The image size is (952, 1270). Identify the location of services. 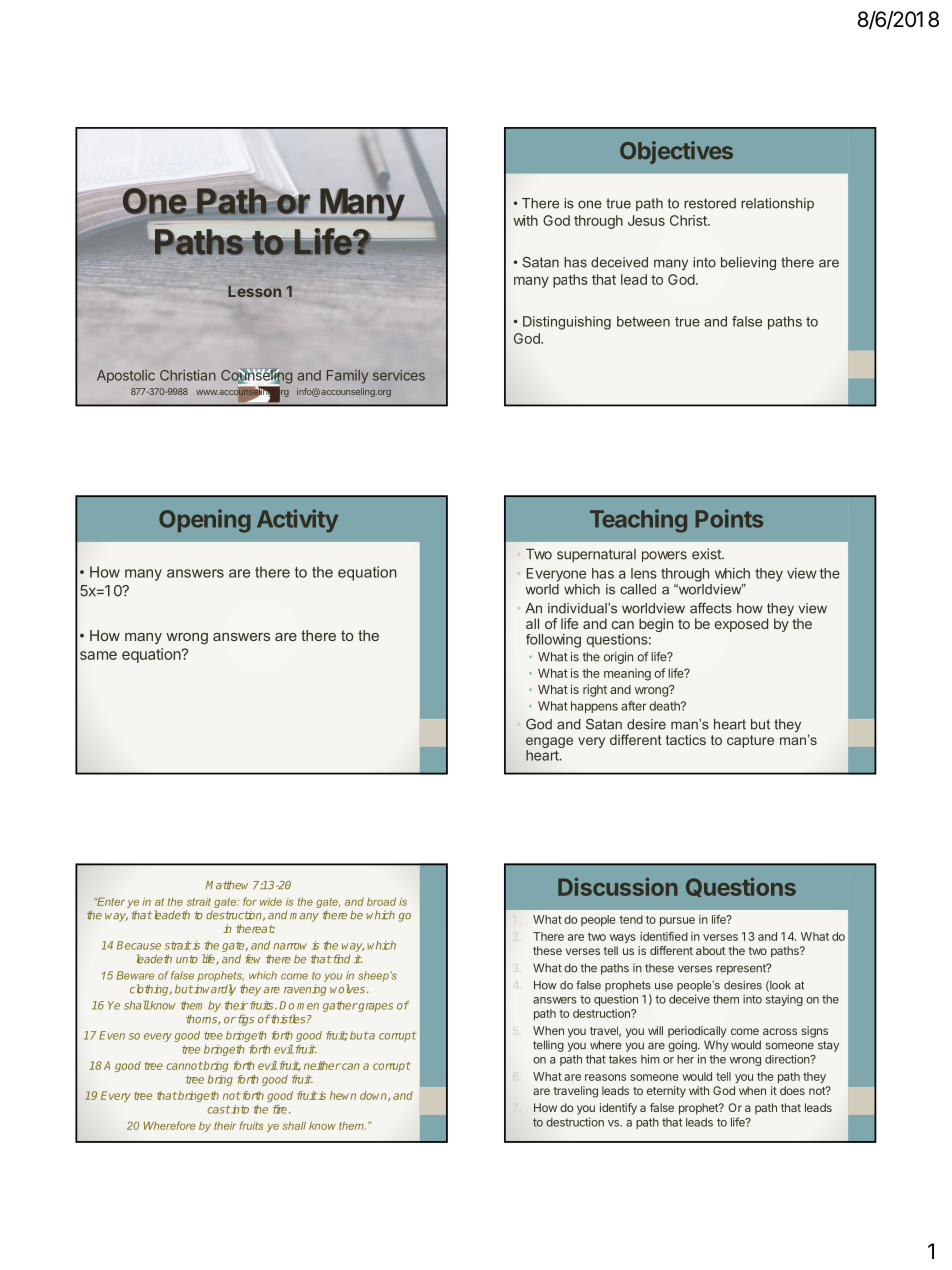
(399, 375).
